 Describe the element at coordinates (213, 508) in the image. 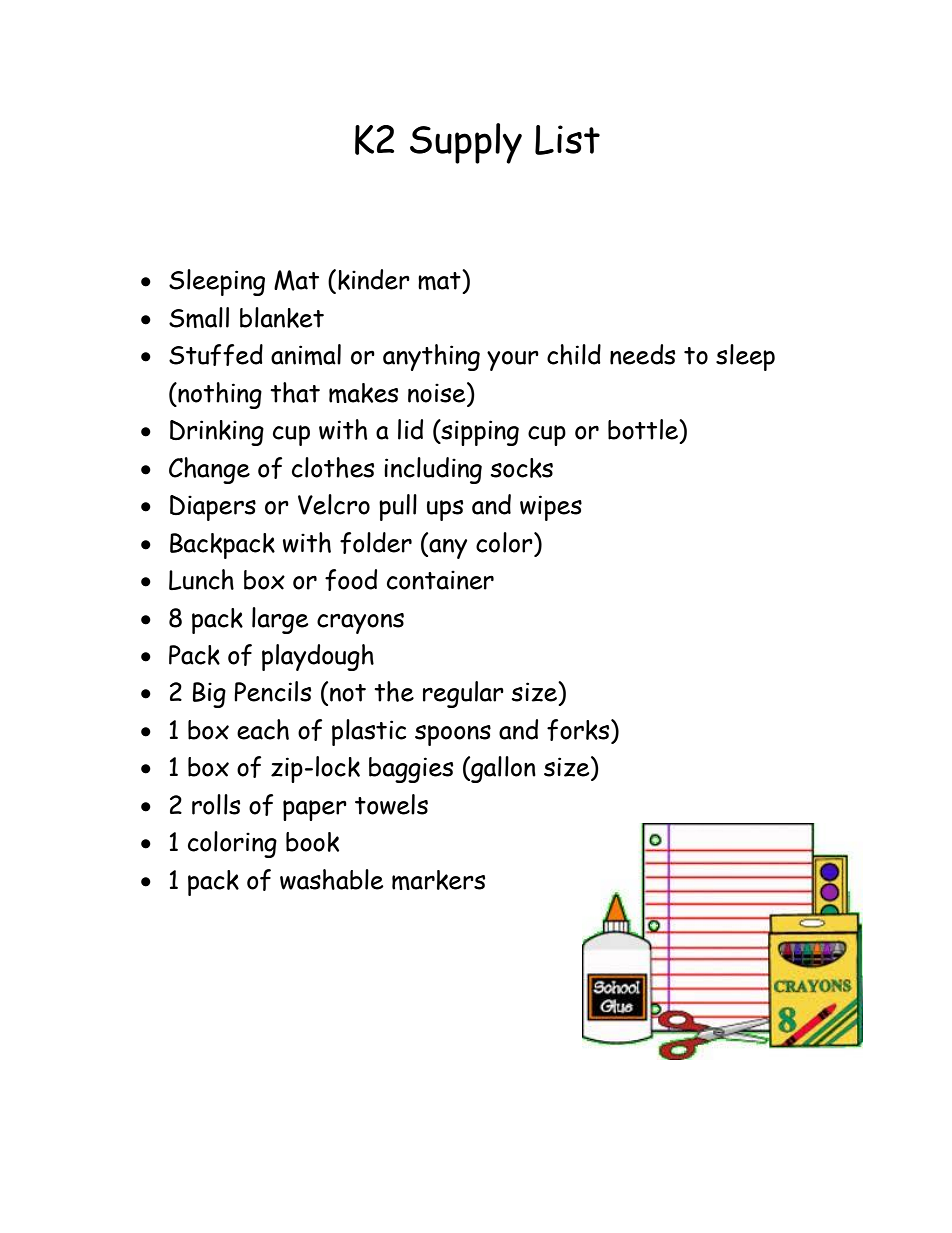

I see `Diapers` at that location.
